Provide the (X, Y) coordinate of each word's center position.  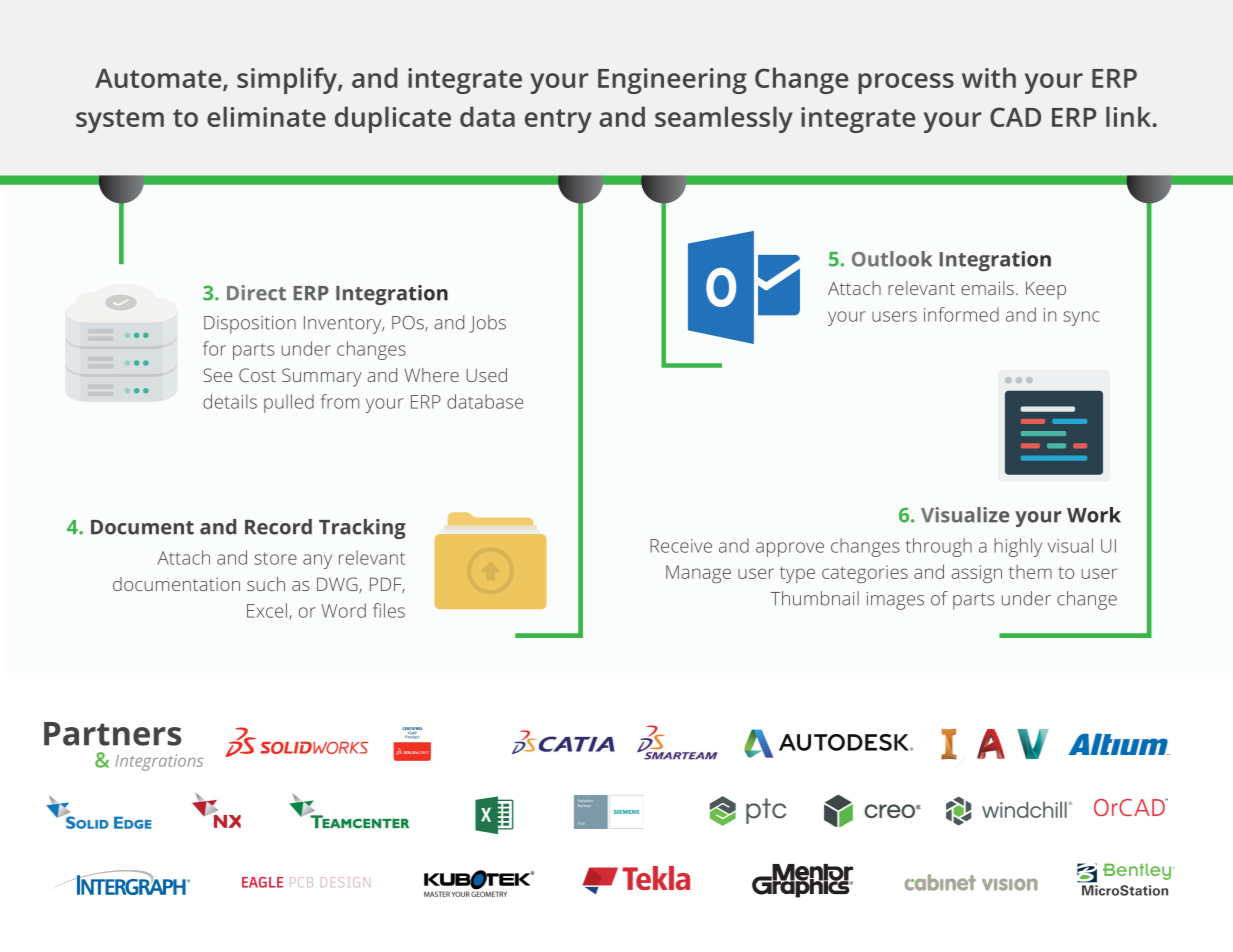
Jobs (487, 324)
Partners (112, 734)
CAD (1015, 117)
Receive (681, 546)
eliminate (266, 116)
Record (278, 527)
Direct (256, 293)
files (389, 610)
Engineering (672, 81)
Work (1094, 515)
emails (987, 288)
